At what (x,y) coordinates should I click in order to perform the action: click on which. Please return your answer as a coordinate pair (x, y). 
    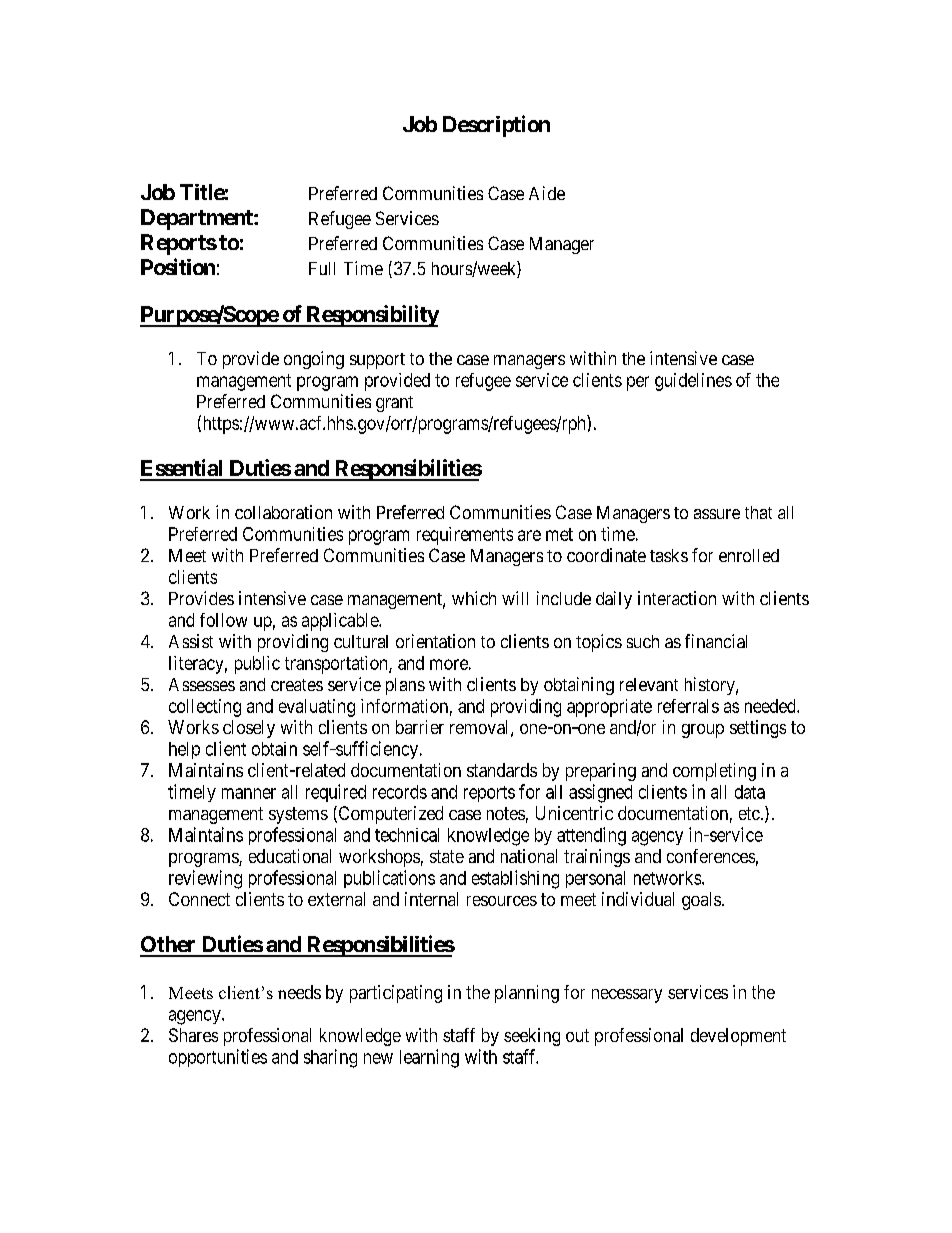
    Looking at the image, I should click on (474, 598).
